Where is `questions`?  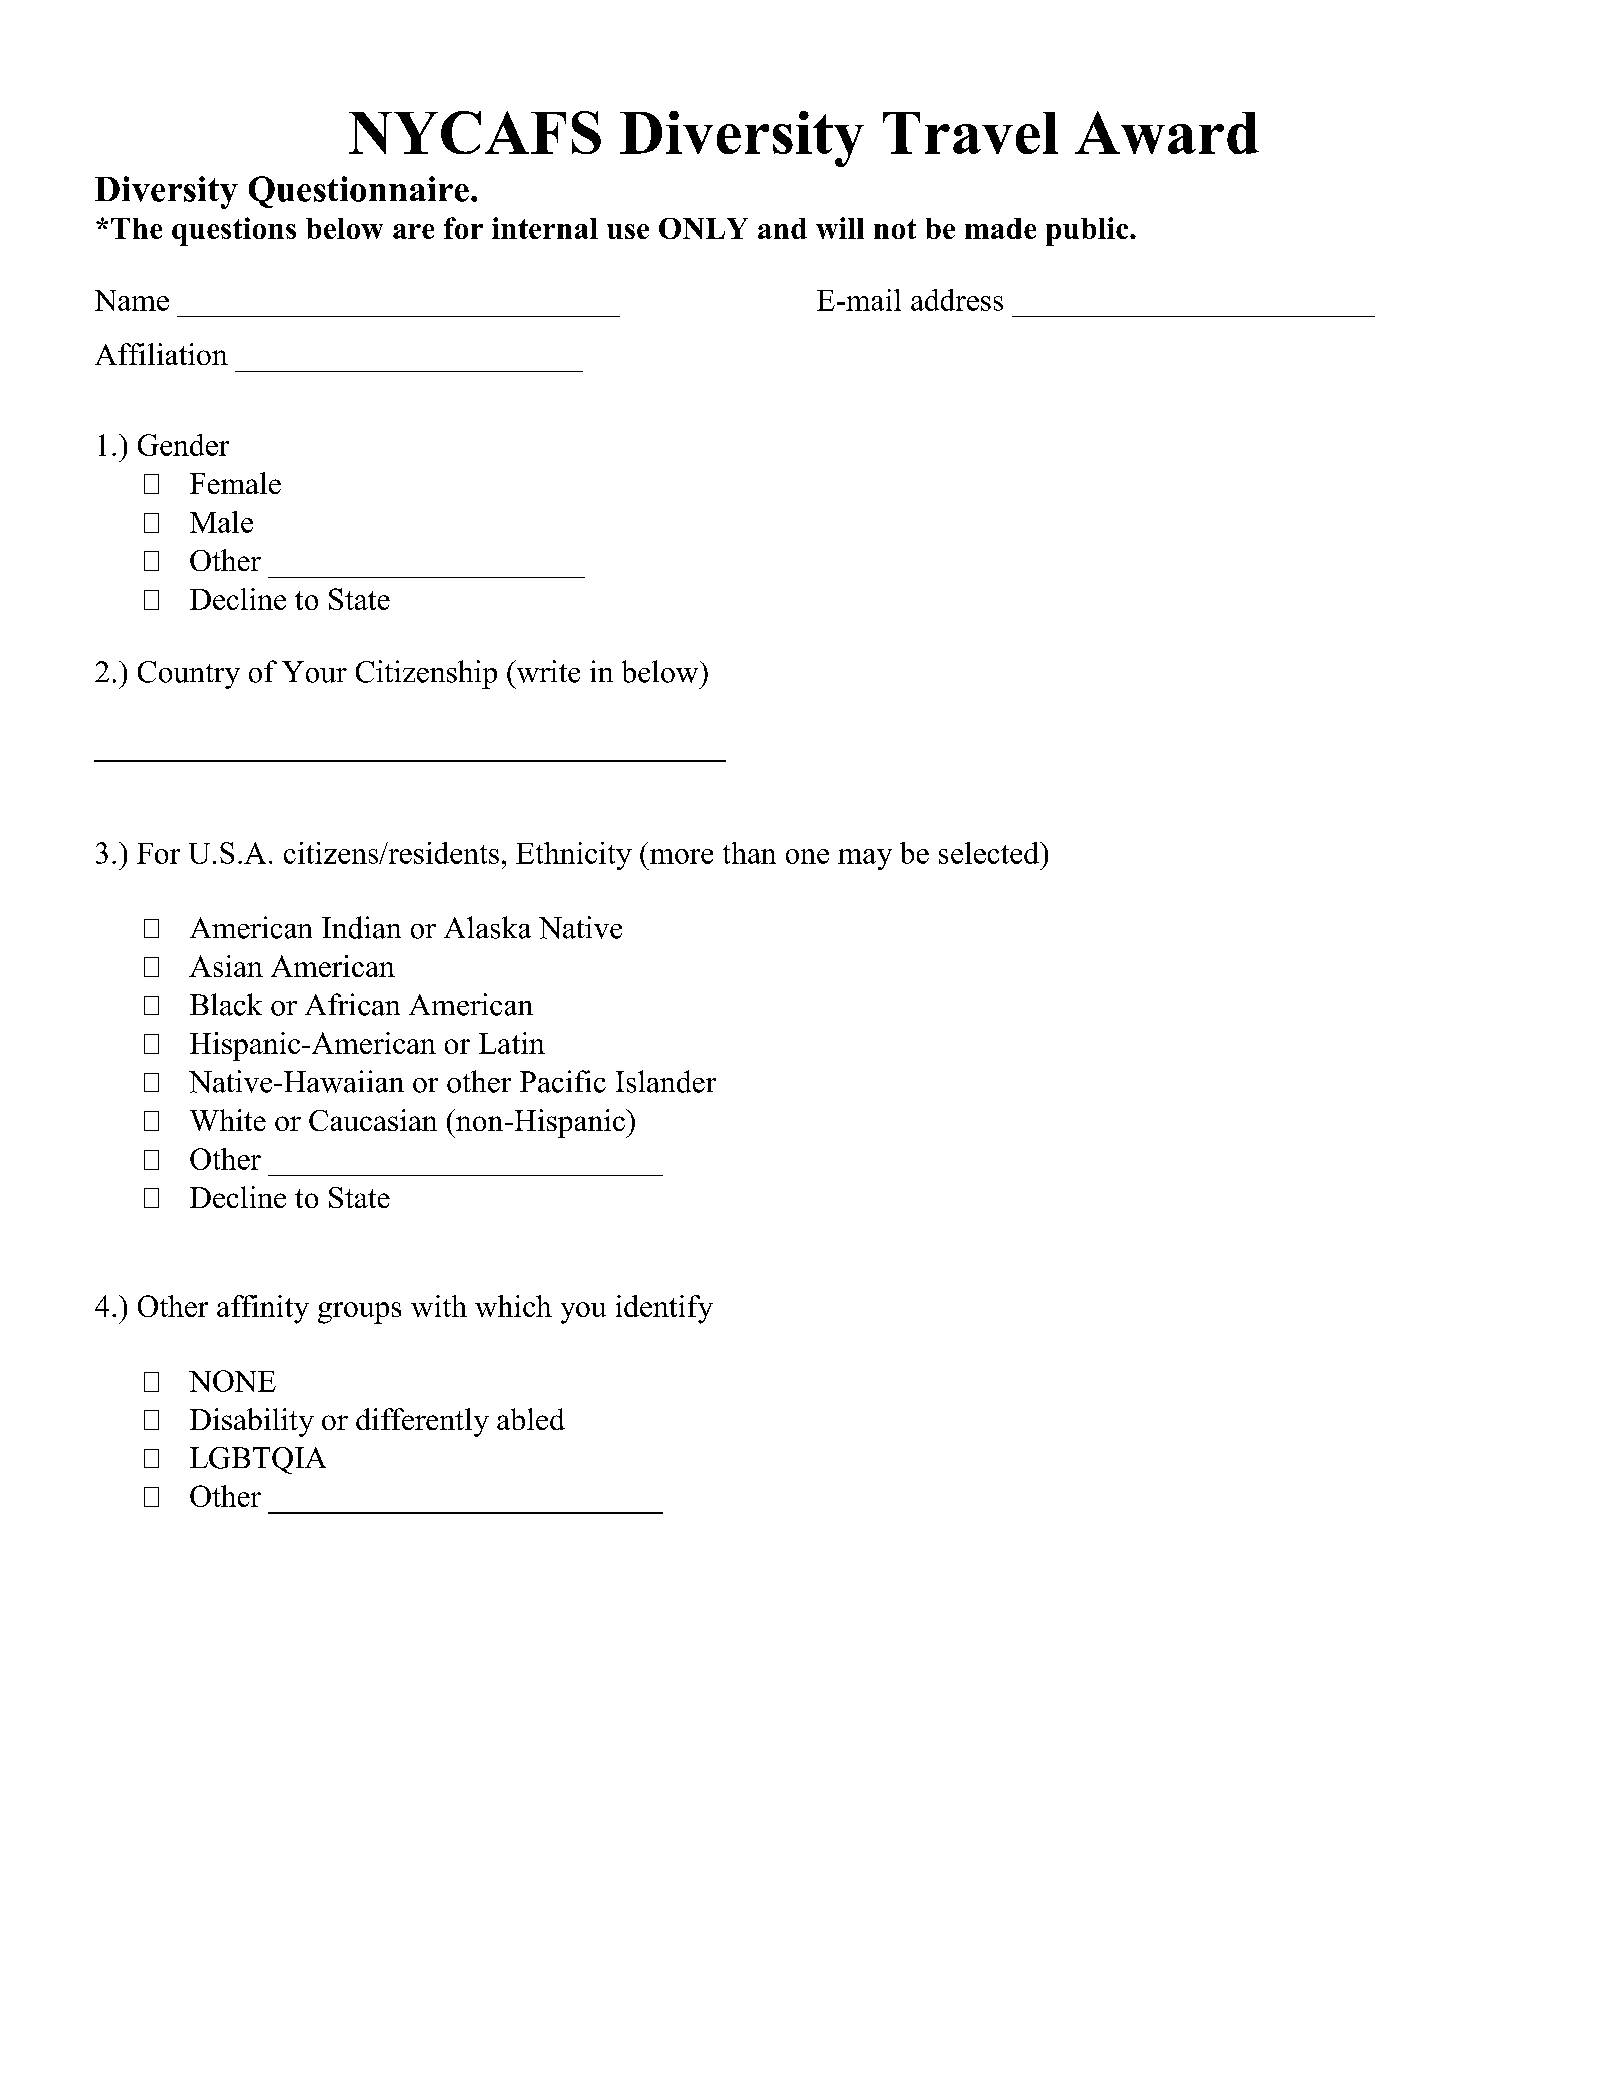
questions is located at coordinates (234, 231).
